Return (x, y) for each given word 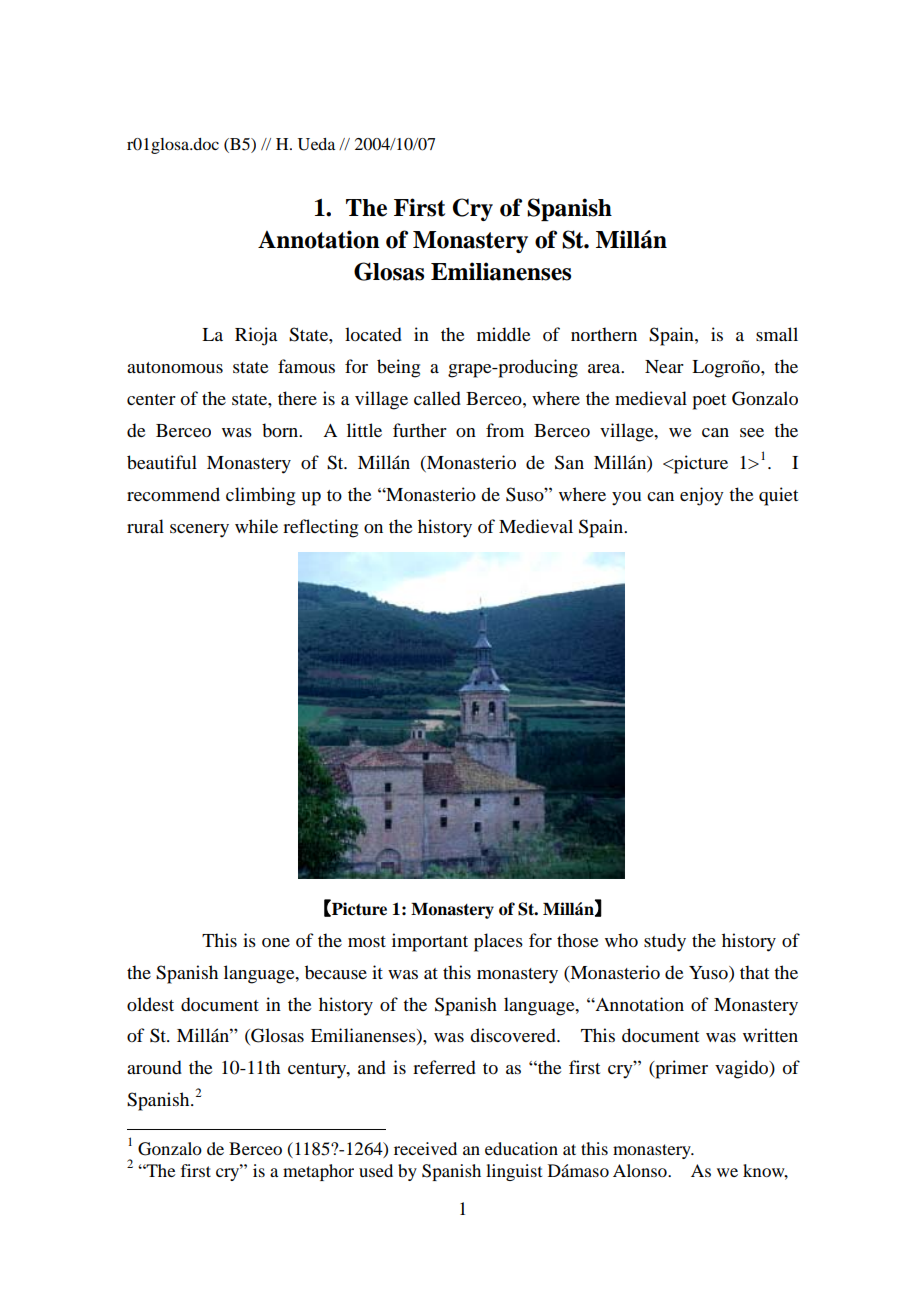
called (437, 398)
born (281, 430)
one (276, 943)
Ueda (316, 144)
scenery (199, 531)
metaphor (318, 1172)
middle (504, 334)
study (665, 942)
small (777, 334)
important (430, 942)
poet (709, 402)
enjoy (702, 496)
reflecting (320, 528)
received (425, 1148)
